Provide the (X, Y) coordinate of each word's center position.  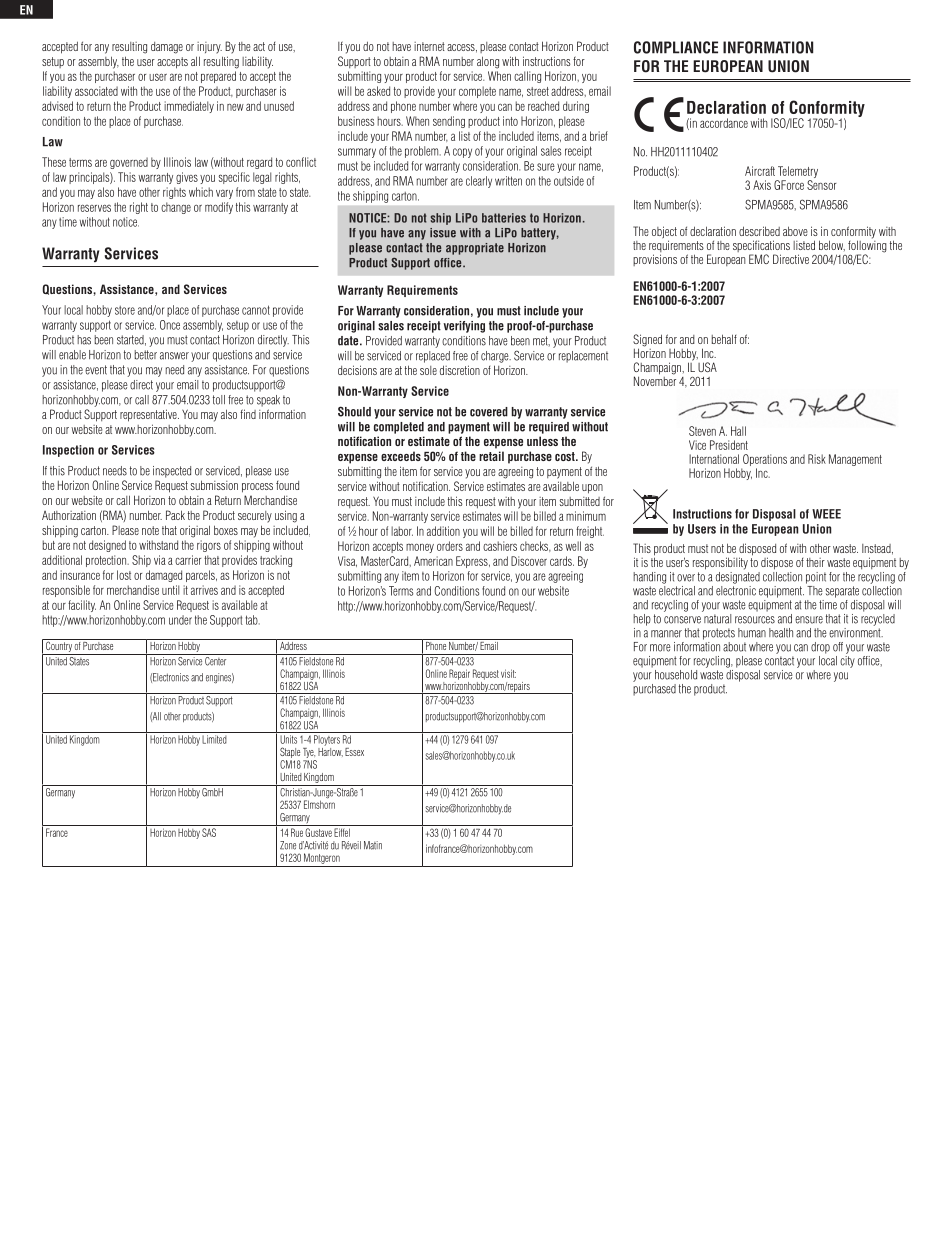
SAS (209, 832)
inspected (172, 472)
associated (96, 91)
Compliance (676, 47)
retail (491, 456)
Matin (373, 845)
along (488, 62)
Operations (764, 461)
